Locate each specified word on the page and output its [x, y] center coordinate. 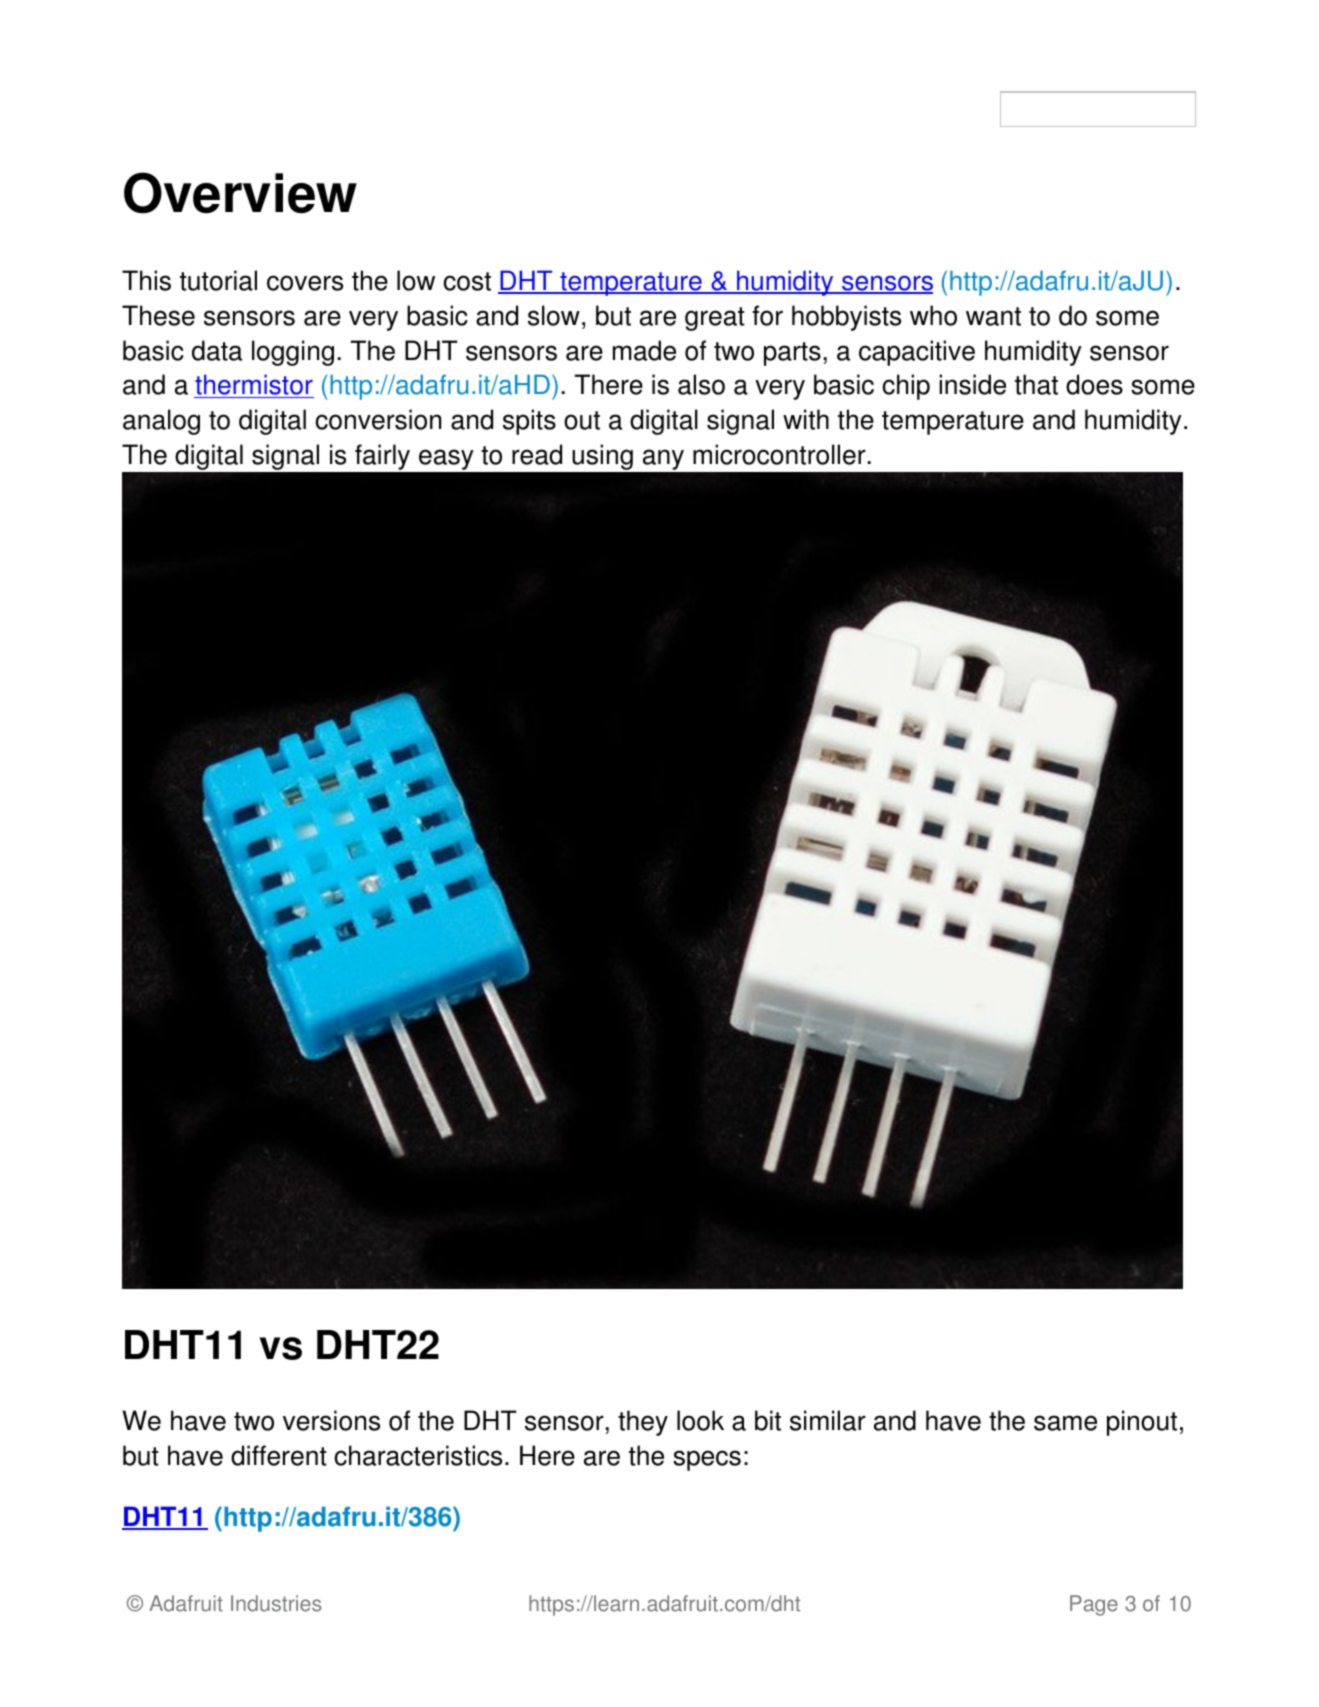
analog [161, 422]
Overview [240, 193]
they [643, 1423]
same [1065, 1423]
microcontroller [780, 454]
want [993, 316]
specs [707, 1460]
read [537, 454]
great [715, 319]
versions [331, 1420]
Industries [276, 1603]
